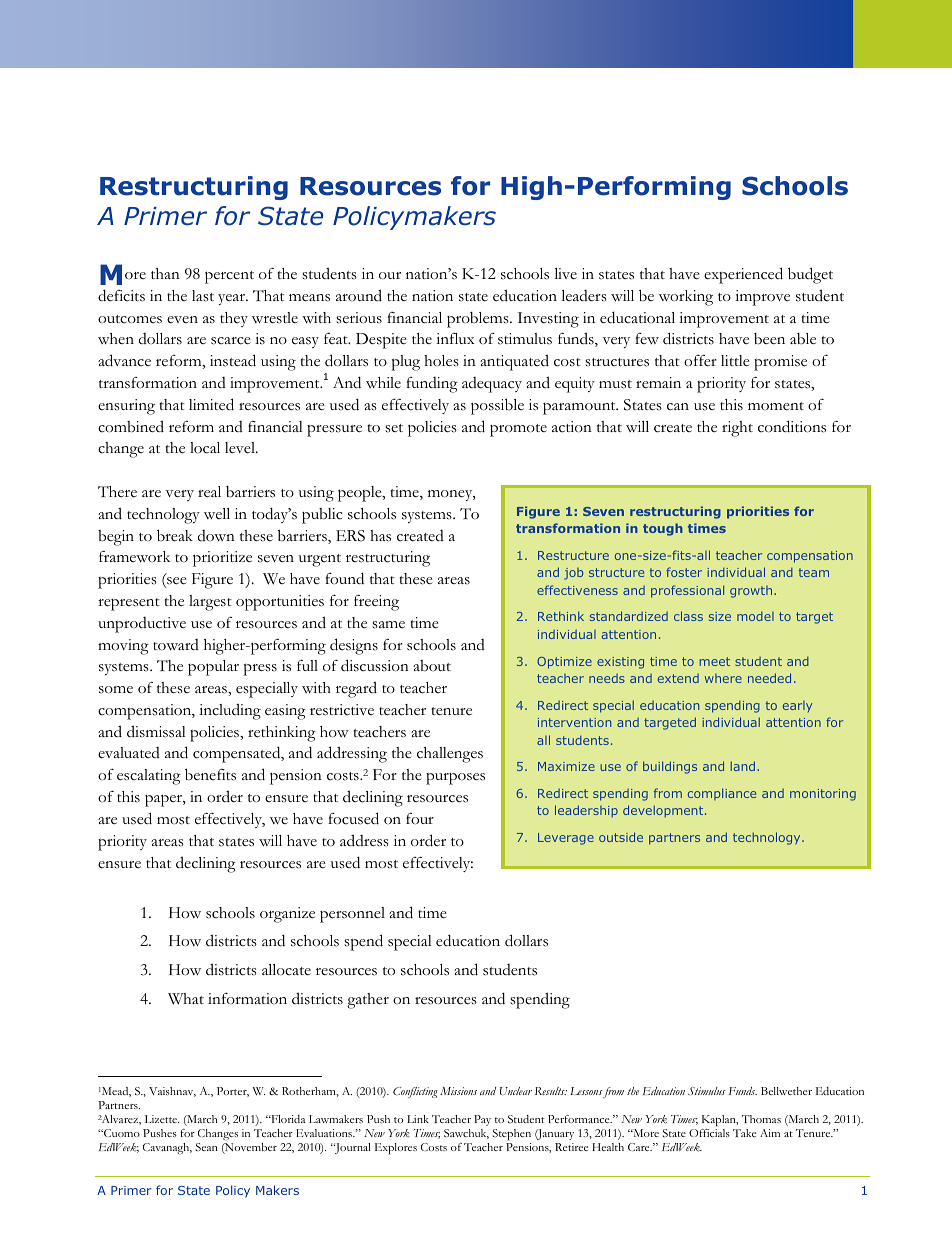  What do you see at coordinates (206, 1147) in the page?
I see `Sean` at bounding box center [206, 1147].
